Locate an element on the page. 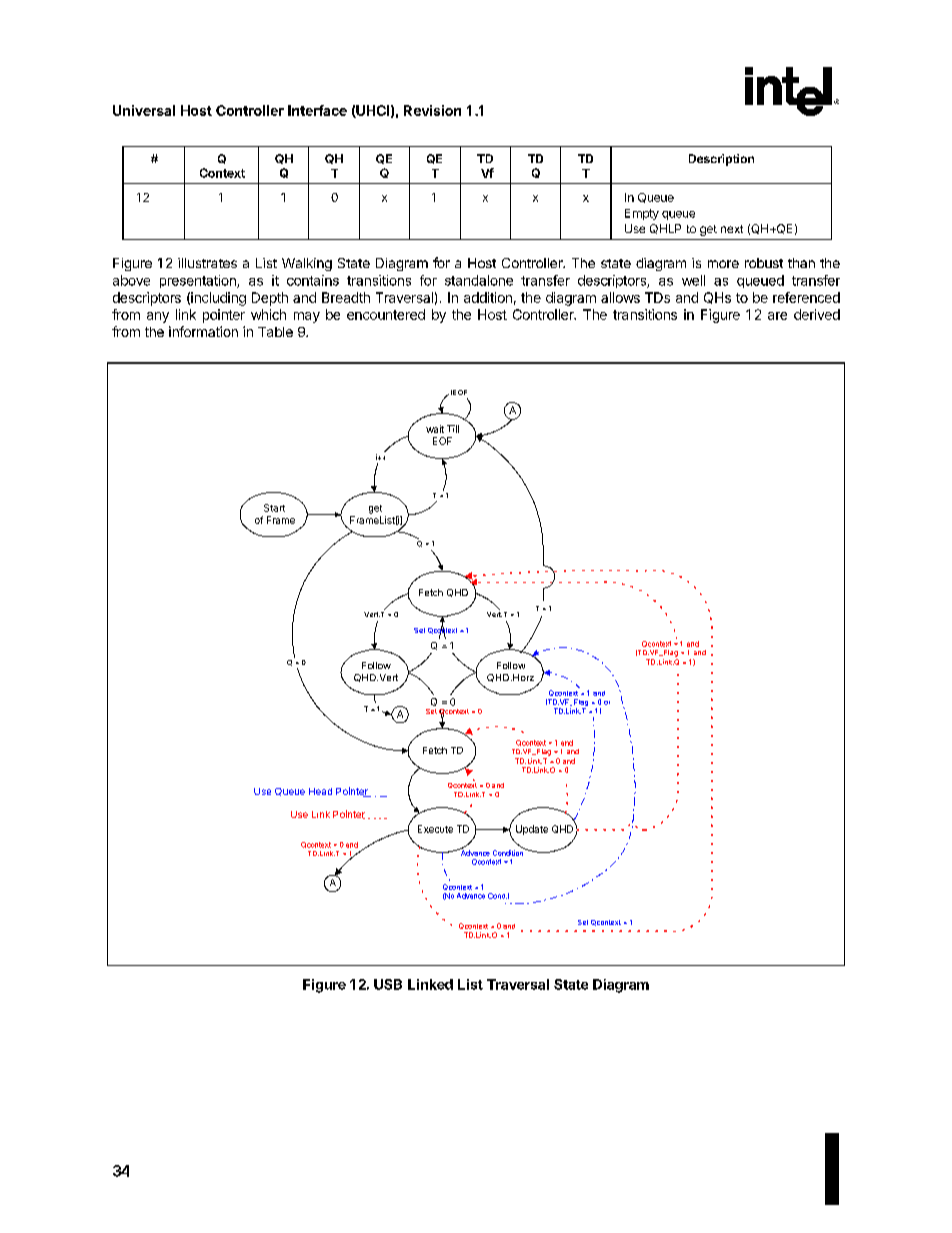  wait is located at coordinates (435, 429).
